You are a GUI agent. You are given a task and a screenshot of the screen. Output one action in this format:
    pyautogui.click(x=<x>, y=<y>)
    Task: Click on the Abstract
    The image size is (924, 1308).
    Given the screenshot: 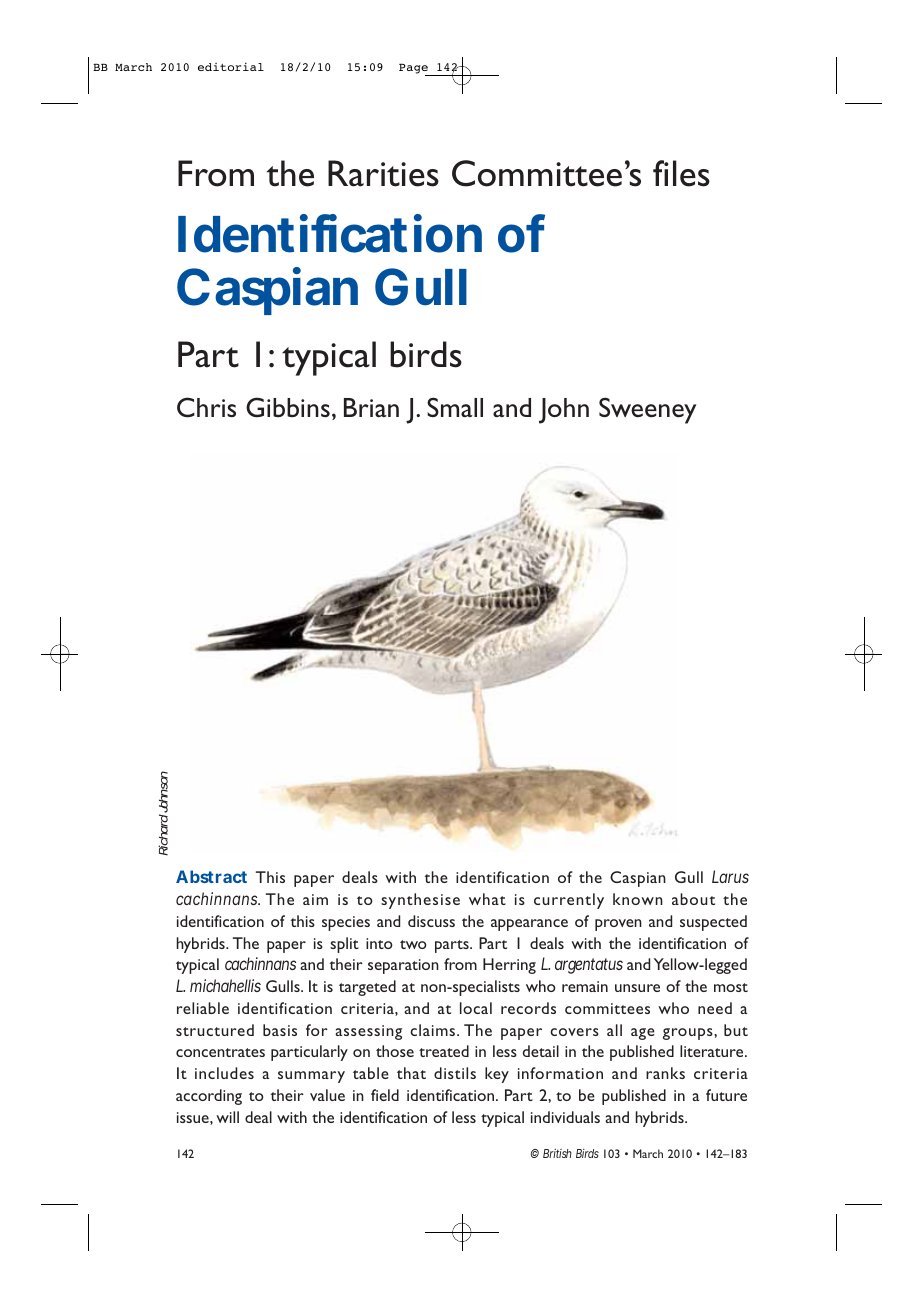 What is the action you would take?
    pyautogui.click(x=211, y=876)
